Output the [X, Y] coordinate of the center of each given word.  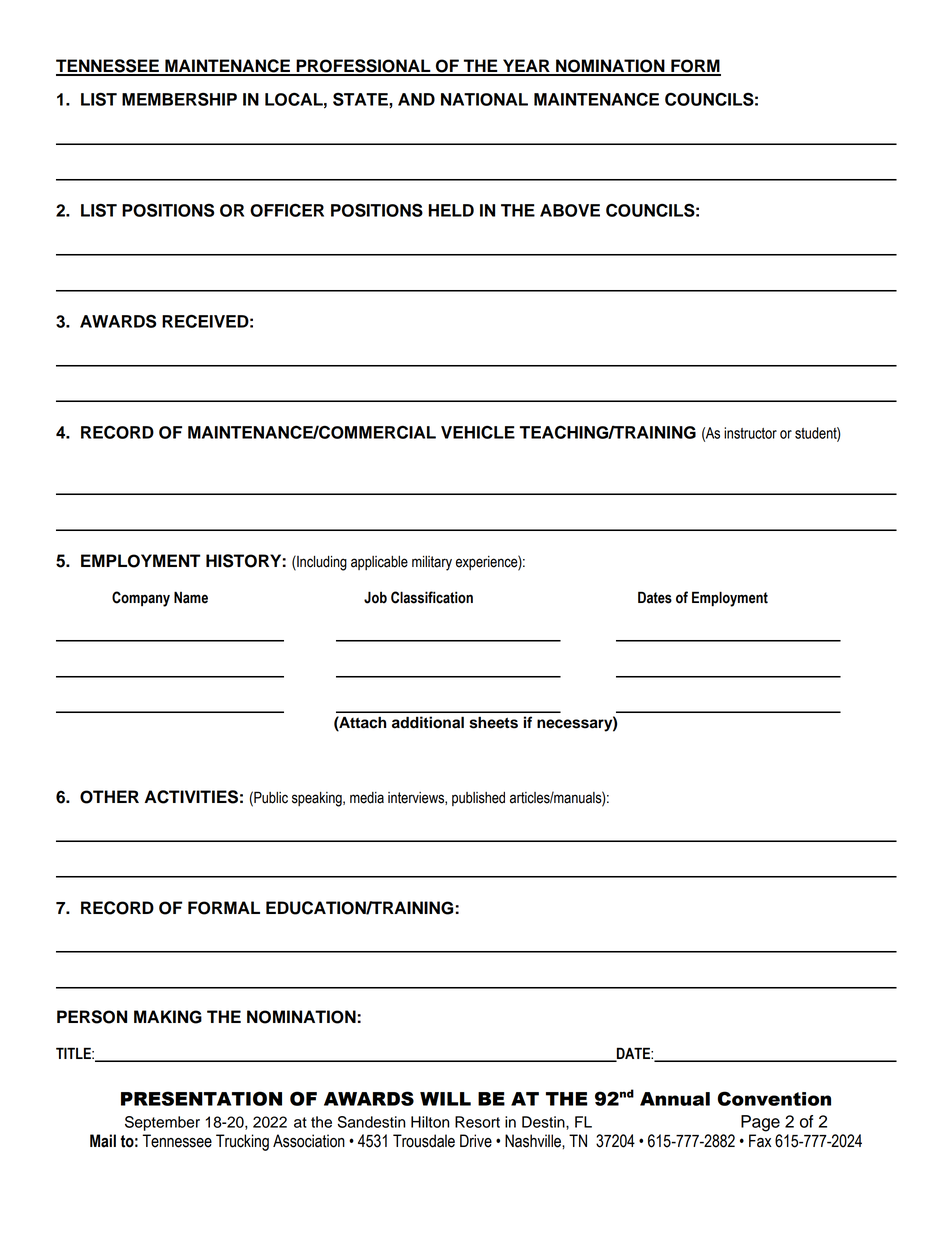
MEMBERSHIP [179, 99]
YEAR [526, 67]
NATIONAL [484, 99]
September [162, 1123]
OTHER [109, 797]
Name [191, 597]
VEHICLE [478, 432]
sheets [493, 722]
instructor [750, 433]
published [478, 799]
